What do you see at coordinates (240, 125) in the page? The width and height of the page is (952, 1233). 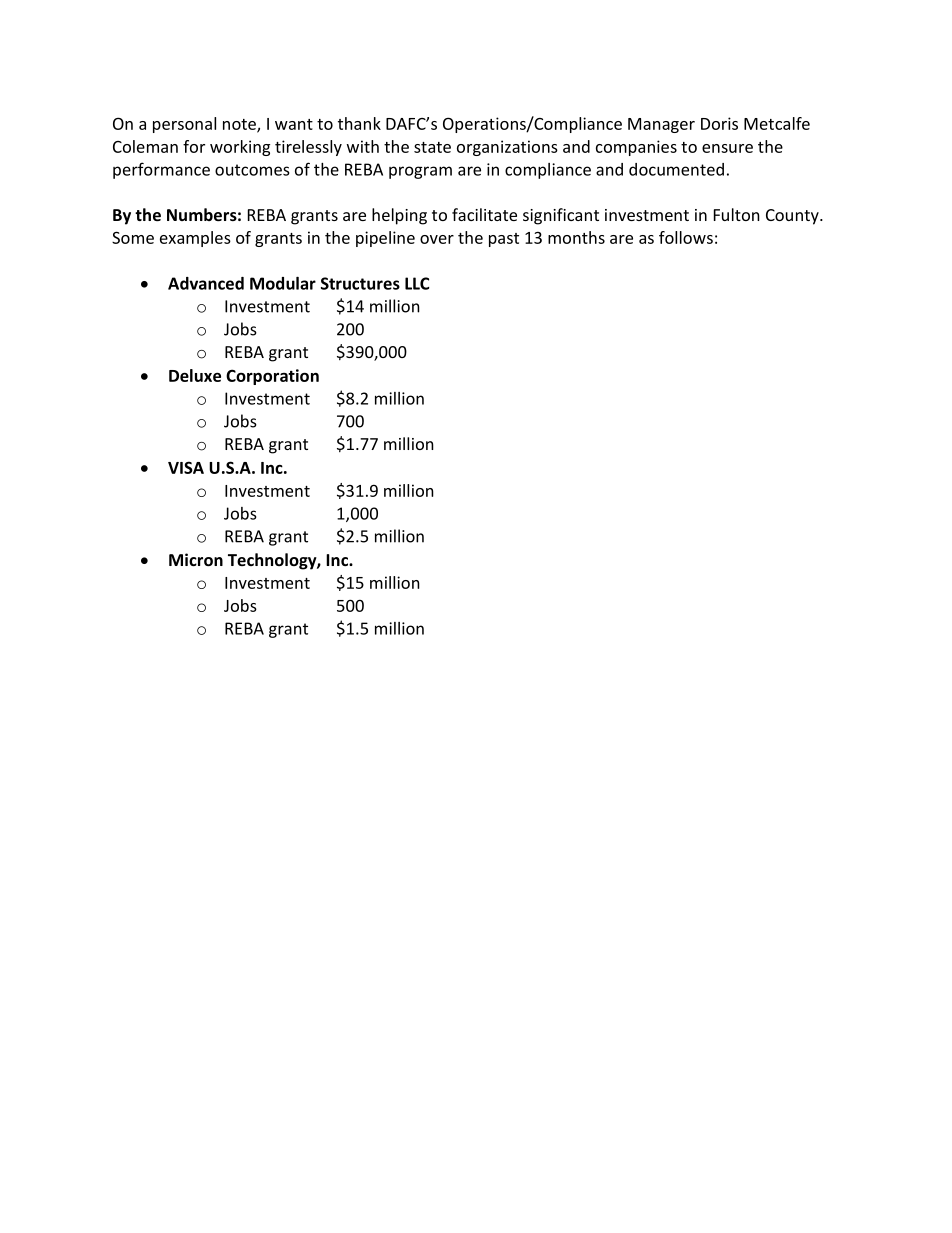 I see `note` at bounding box center [240, 125].
